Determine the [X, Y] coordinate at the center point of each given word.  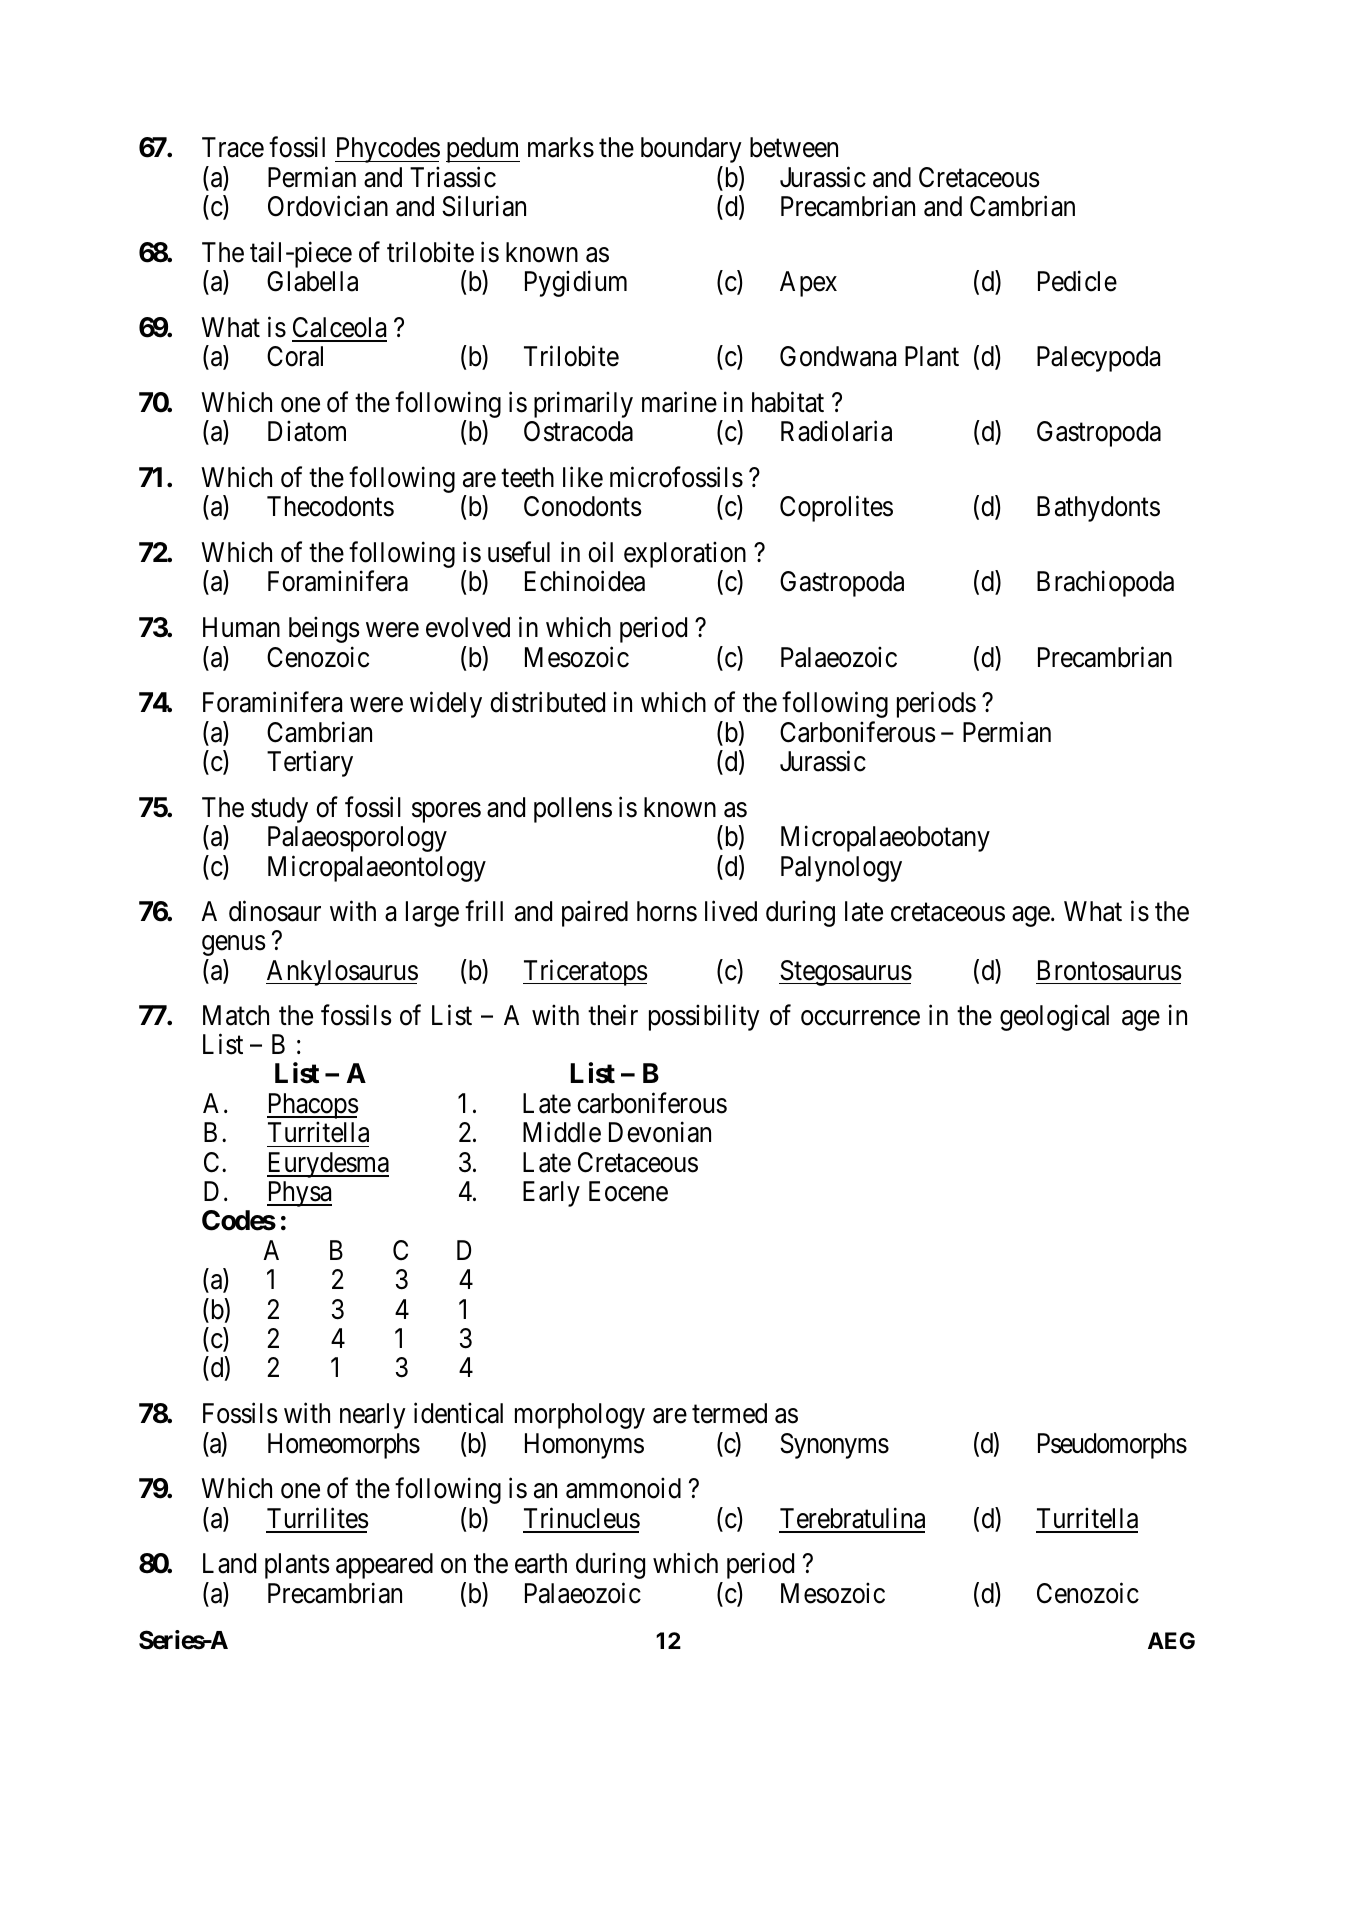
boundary [691, 150]
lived [731, 911]
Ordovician [328, 206]
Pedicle [1077, 281]
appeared [384, 1566]
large [432, 914]
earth [541, 1563]
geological [1054, 1018]
